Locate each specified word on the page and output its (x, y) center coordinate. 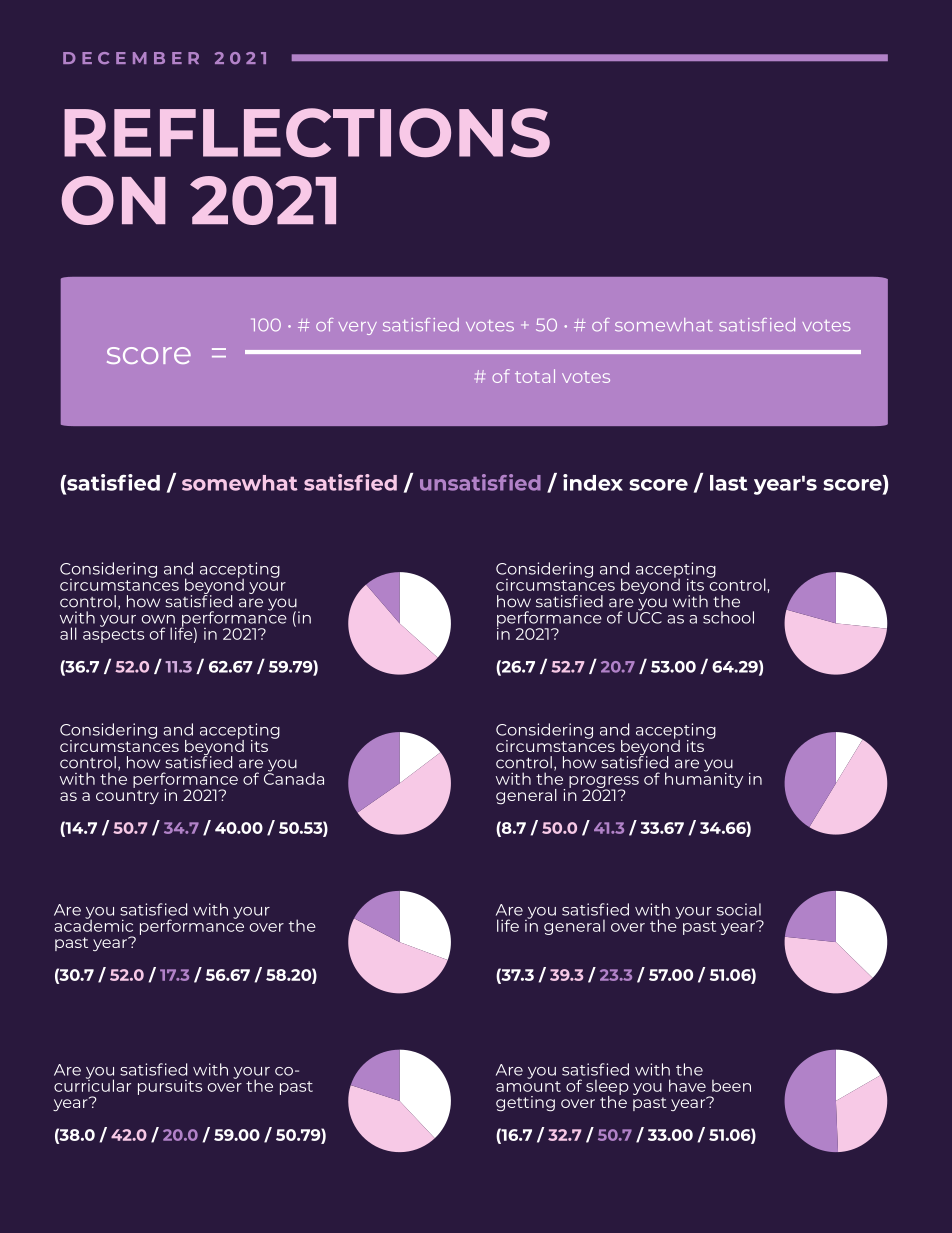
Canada (294, 777)
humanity (704, 779)
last (729, 483)
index (593, 482)
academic (93, 924)
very (357, 328)
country (127, 797)
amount (528, 1086)
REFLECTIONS (307, 133)
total (535, 376)
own (158, 619)
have (687, 1085)
